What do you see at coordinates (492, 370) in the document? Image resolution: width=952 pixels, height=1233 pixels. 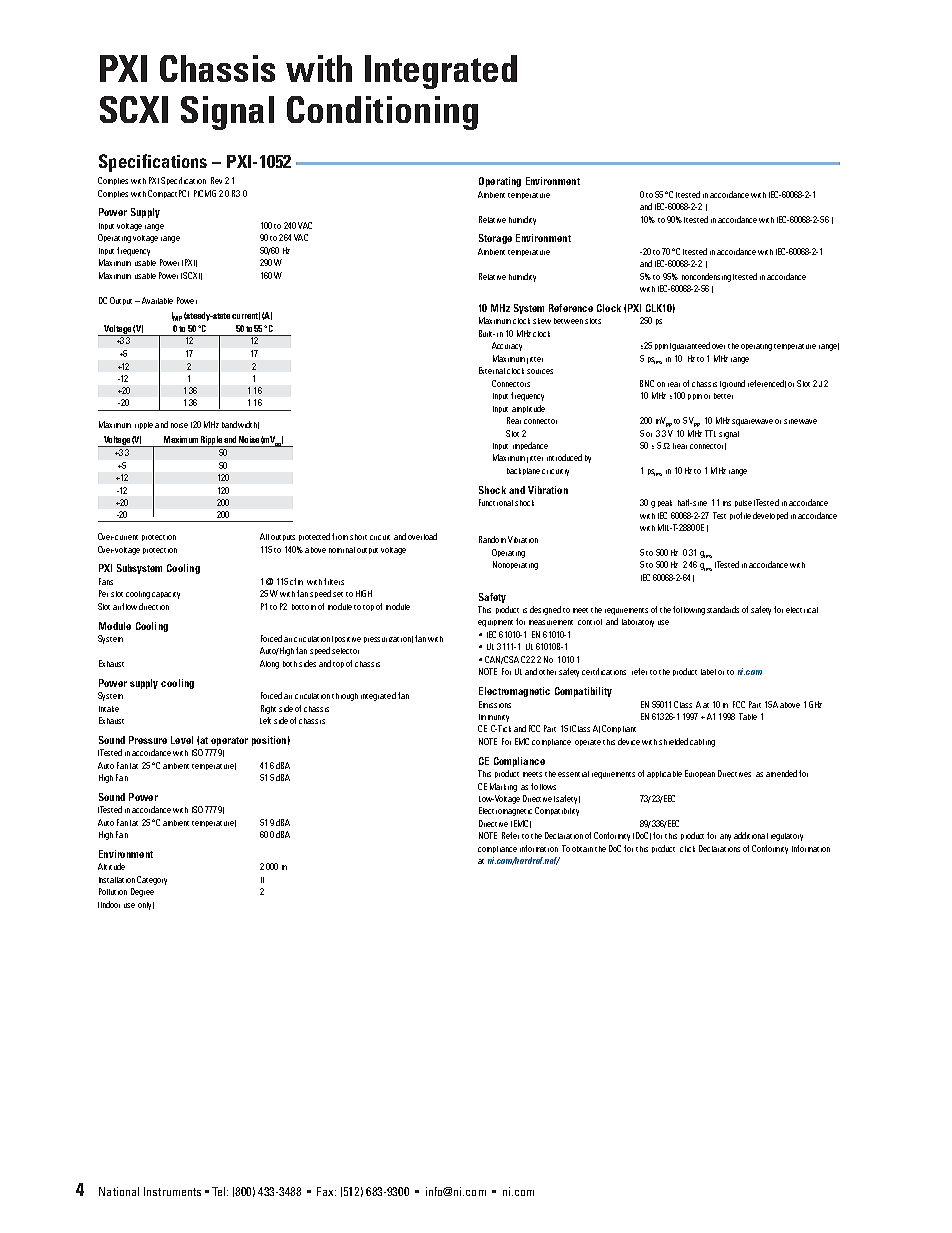 I see `External` at bounding box center [492, 370].
